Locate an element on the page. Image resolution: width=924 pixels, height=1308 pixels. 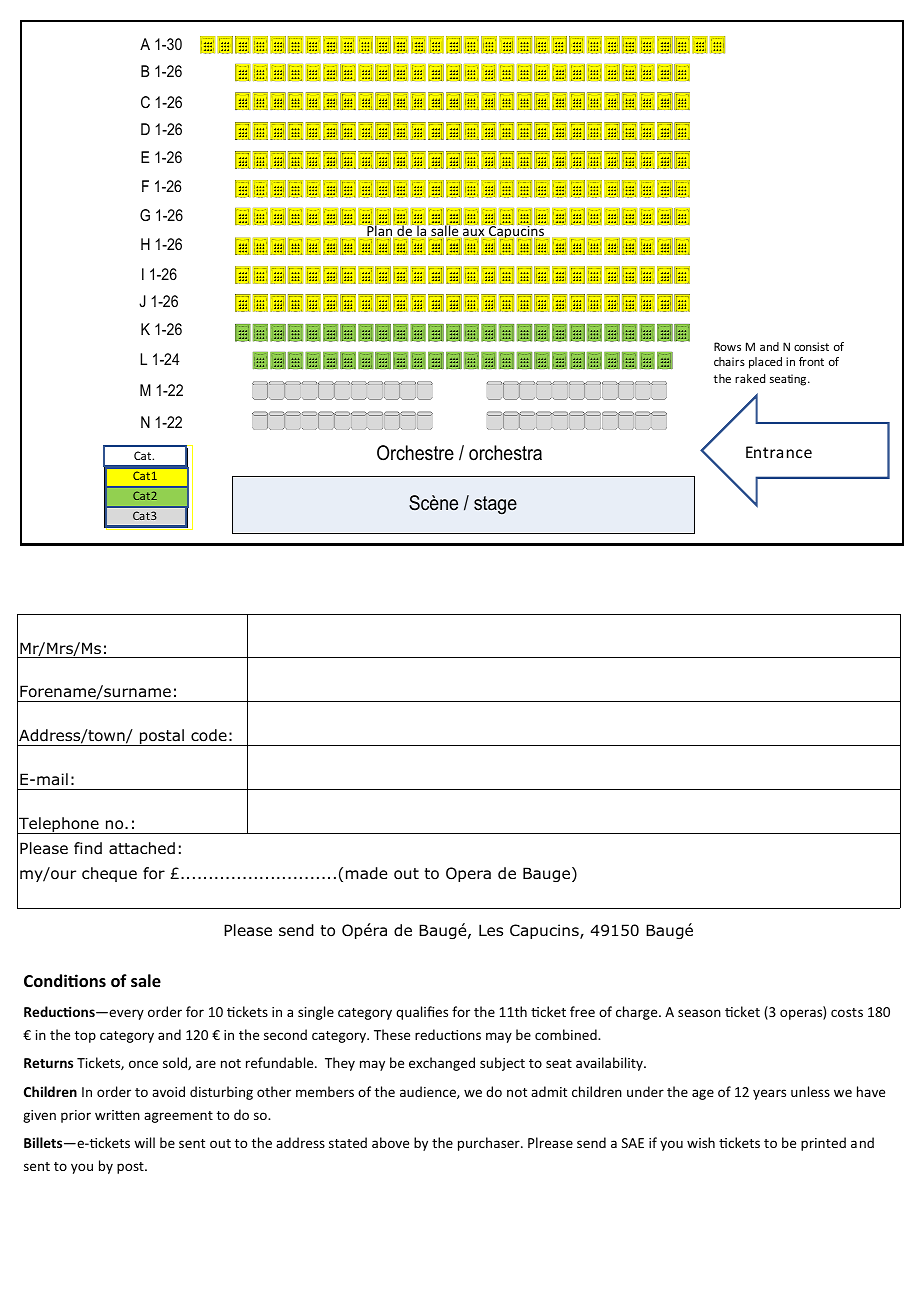
written is located at coordinates (117, 1115).
